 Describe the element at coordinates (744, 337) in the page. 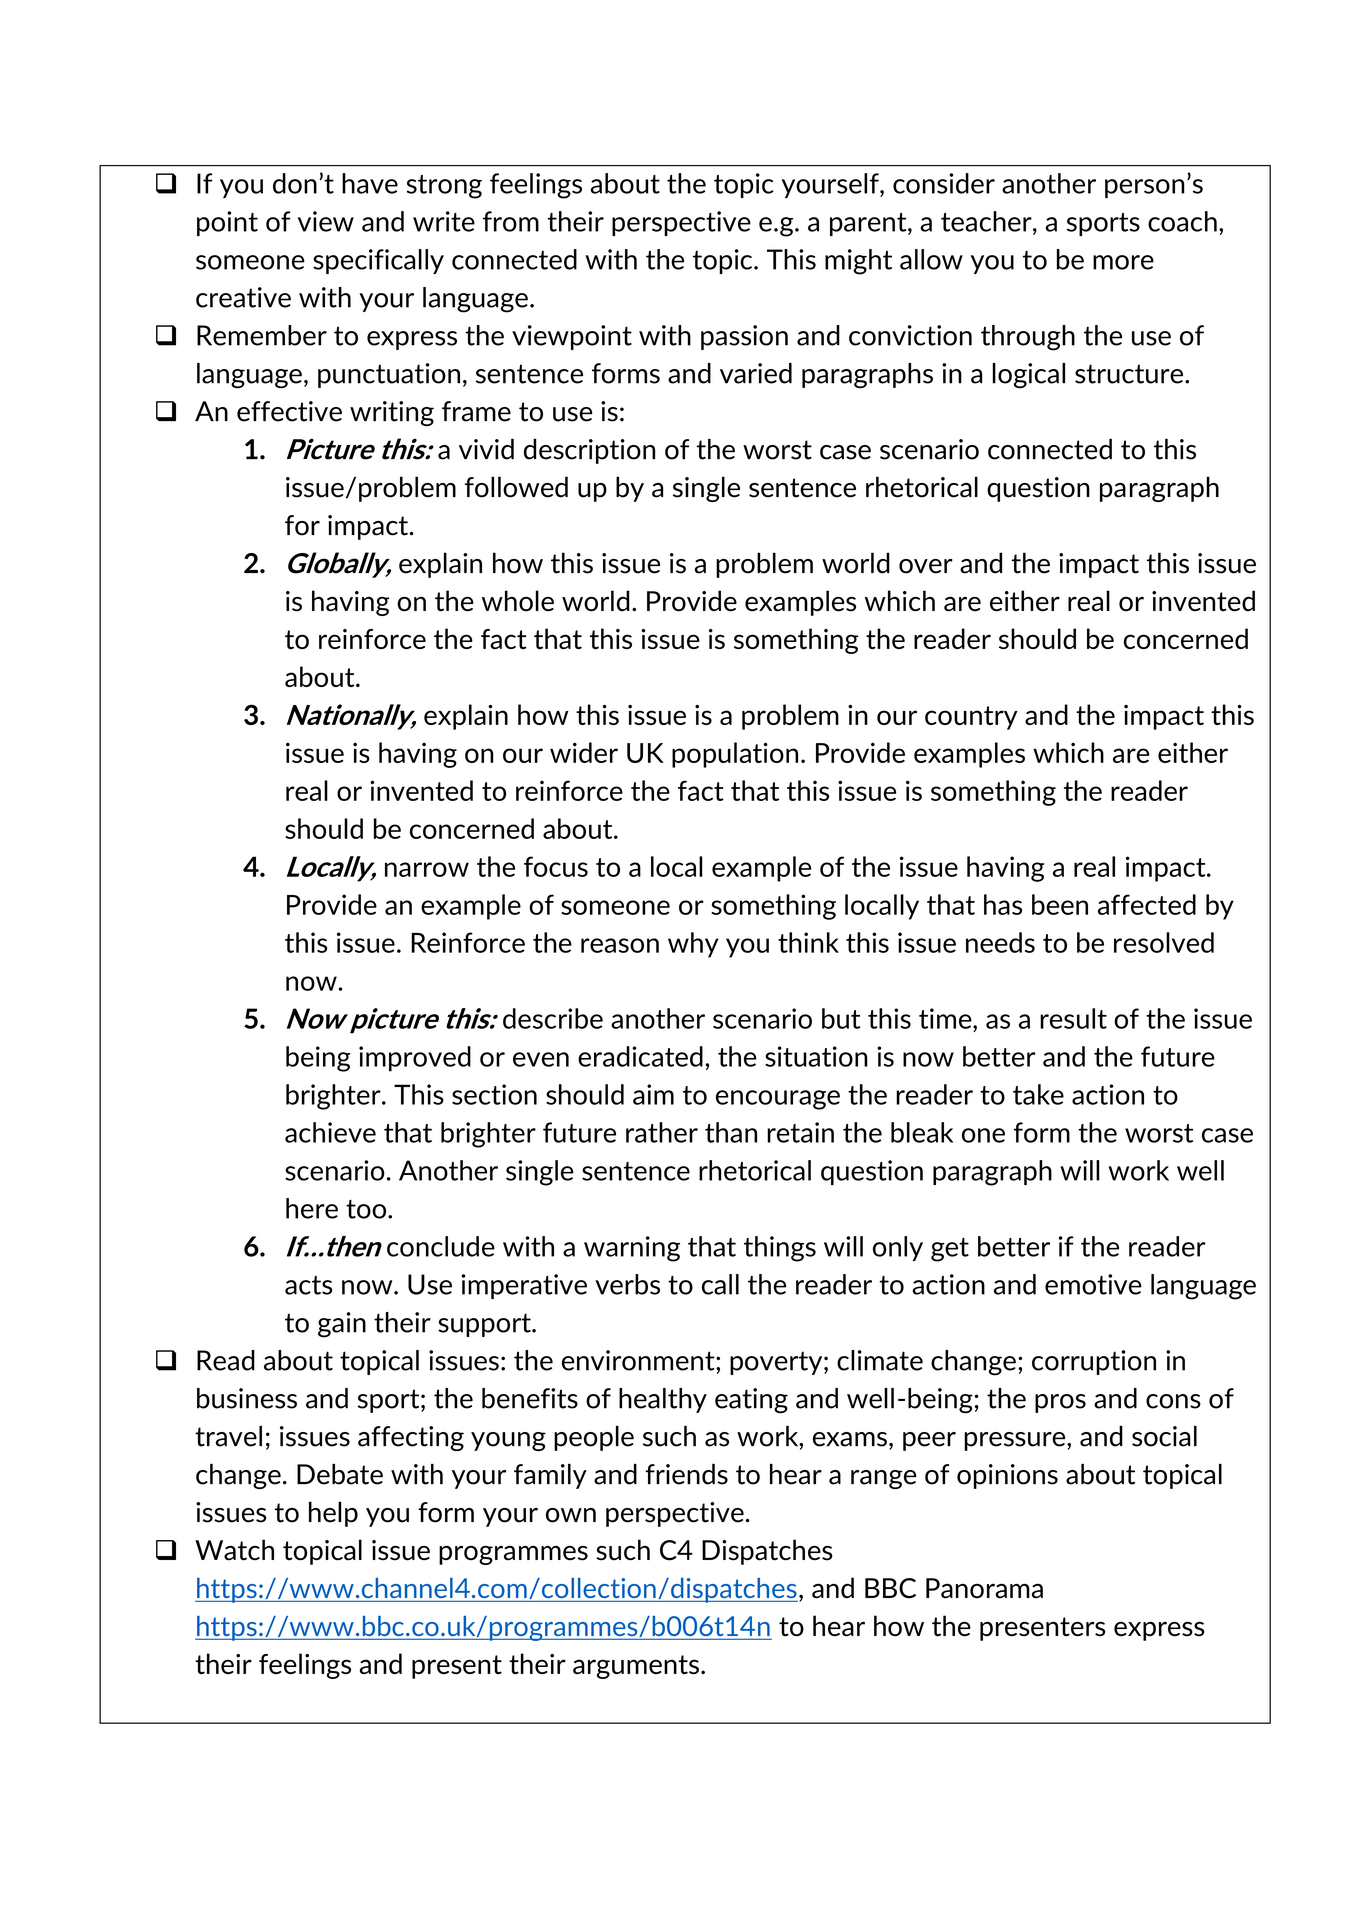

I see `passion` at that location.
